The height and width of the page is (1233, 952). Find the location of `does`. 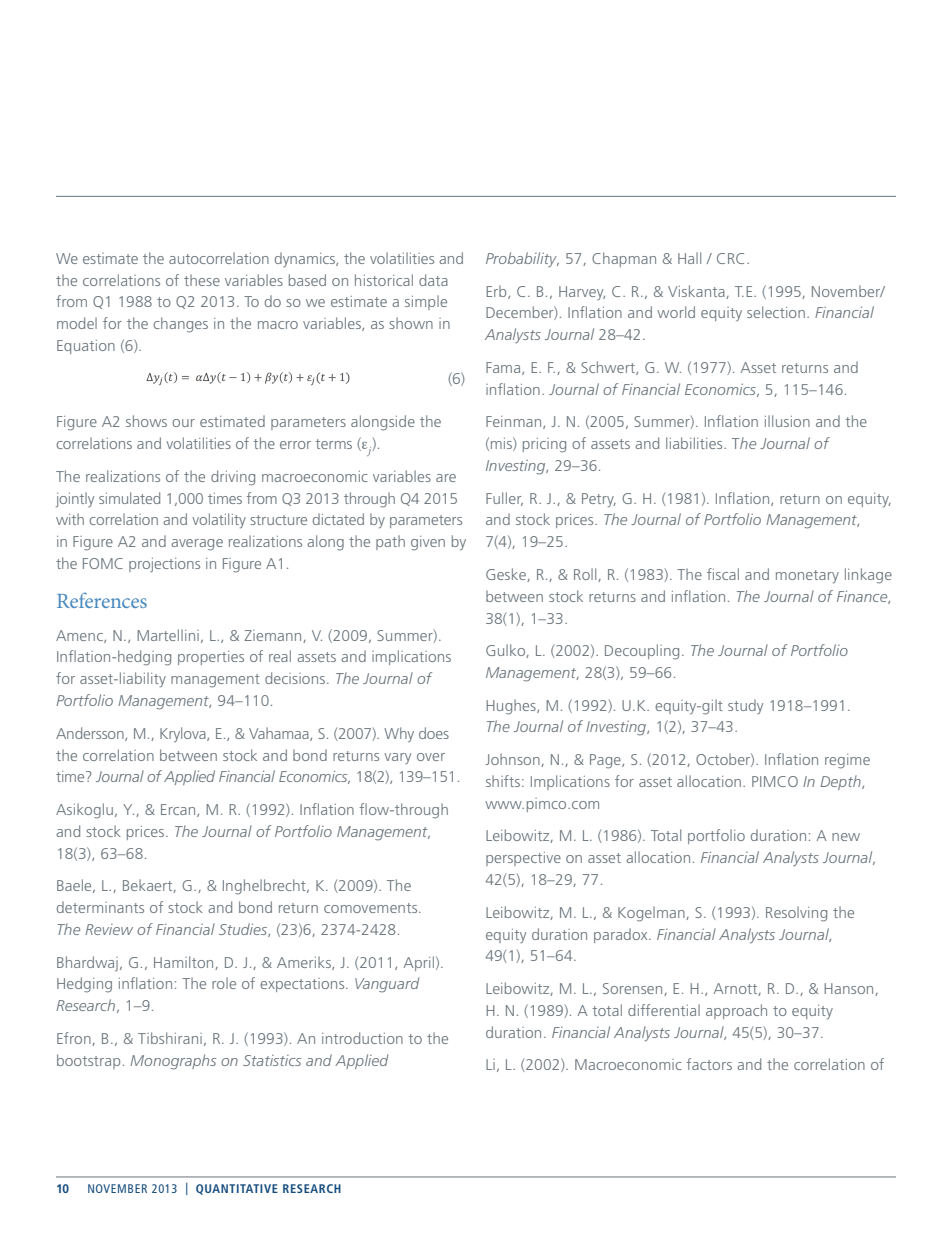

does is located at coordinates (434, 733).
